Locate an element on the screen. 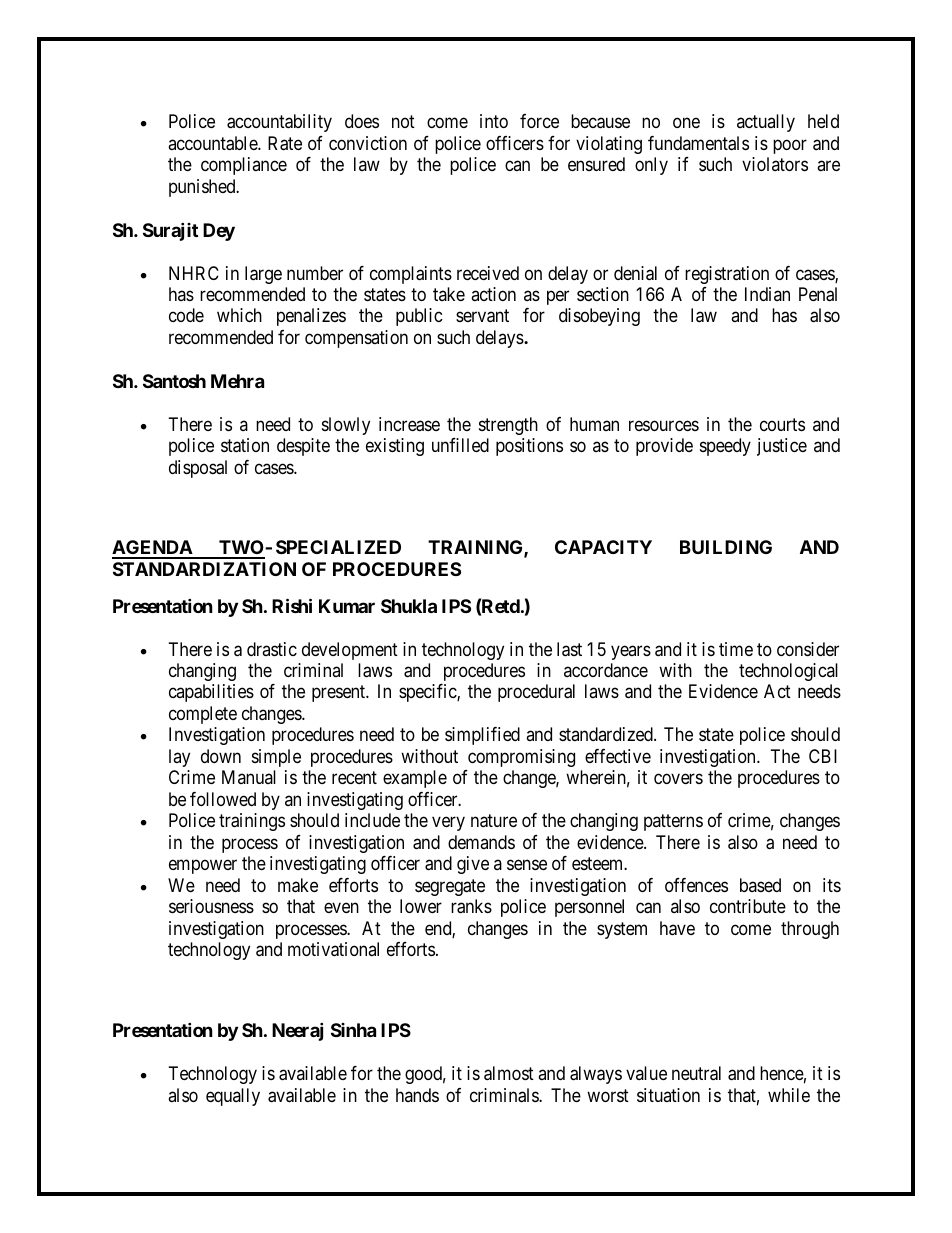 The width and height of the screenshot is (952, 1233). capabilities is located at coordinates (211, 693).
